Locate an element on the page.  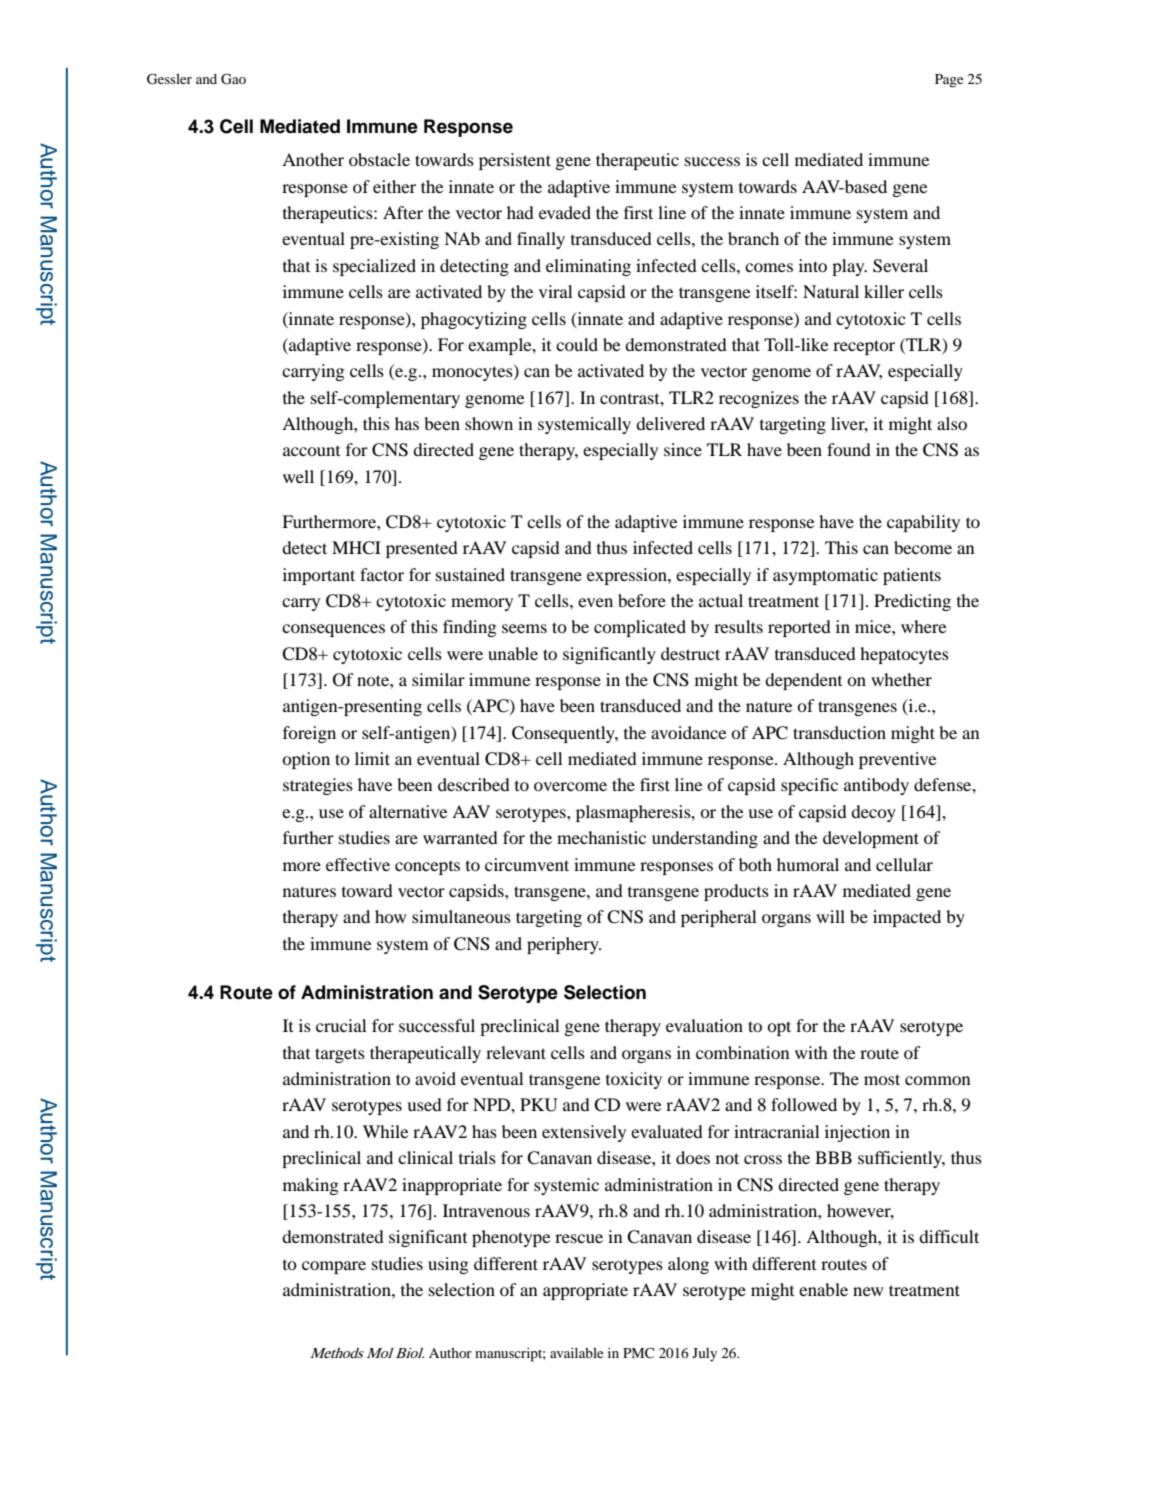
well is located at coordinates (298, 476).
